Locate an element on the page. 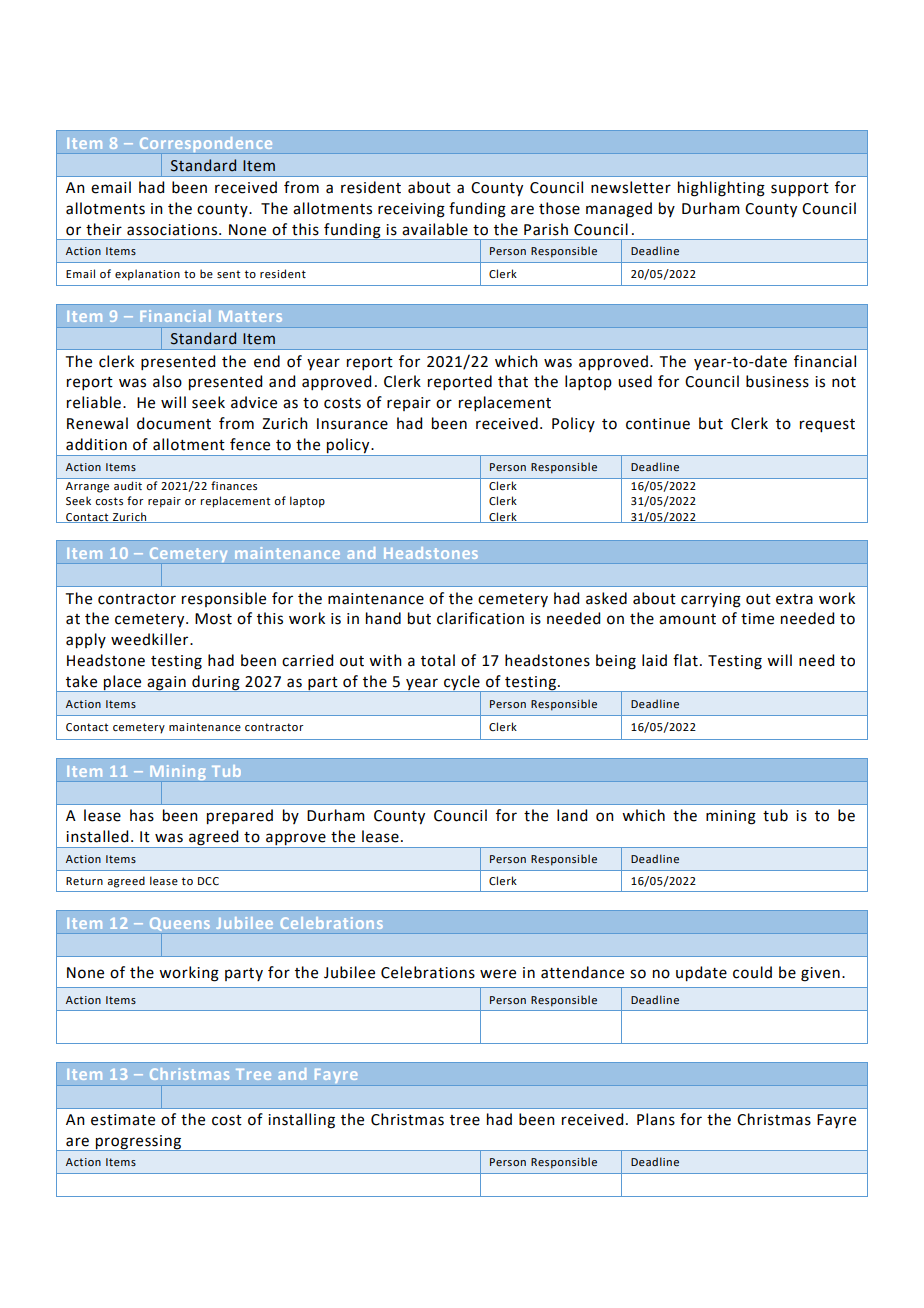 This document has height=1308, width=924. extra is located at coordinates (794, 599).
